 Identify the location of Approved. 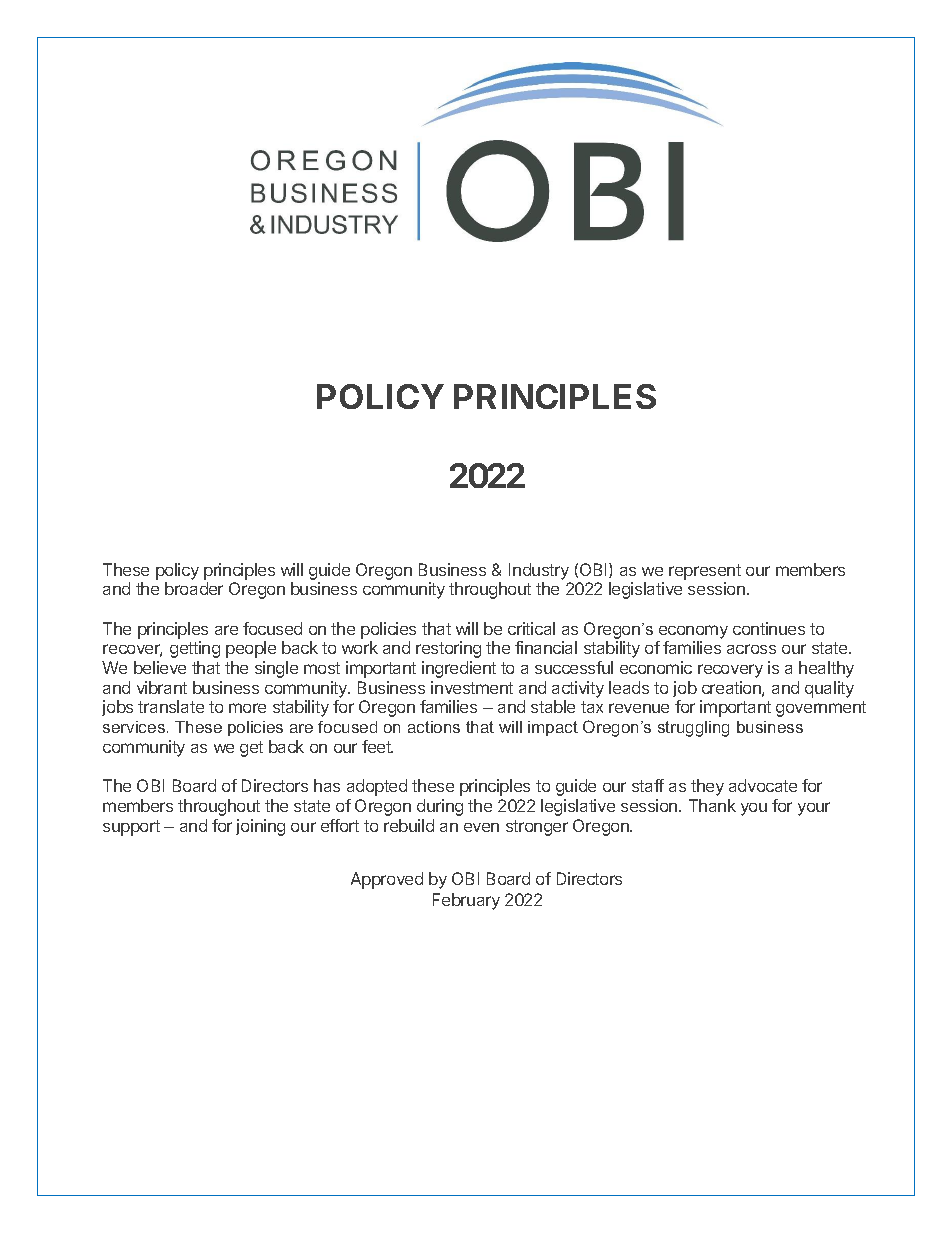
(387, 880).
